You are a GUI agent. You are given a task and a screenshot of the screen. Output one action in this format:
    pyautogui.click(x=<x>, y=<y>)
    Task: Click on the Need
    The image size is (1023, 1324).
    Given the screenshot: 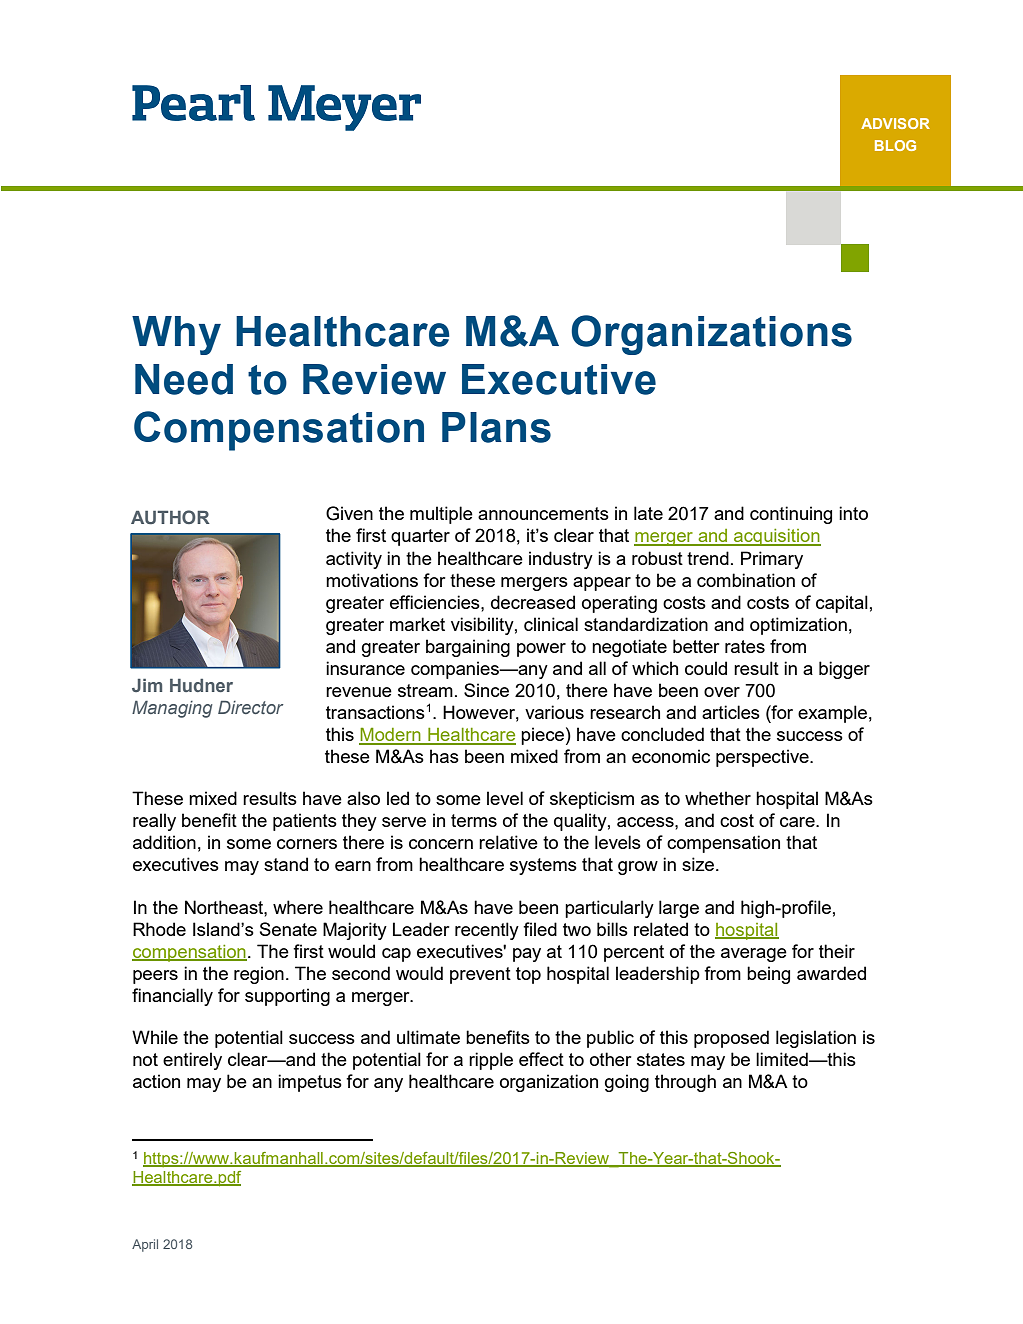 What is the action you would take?
    pyautogui.click(x=184, y=379)
